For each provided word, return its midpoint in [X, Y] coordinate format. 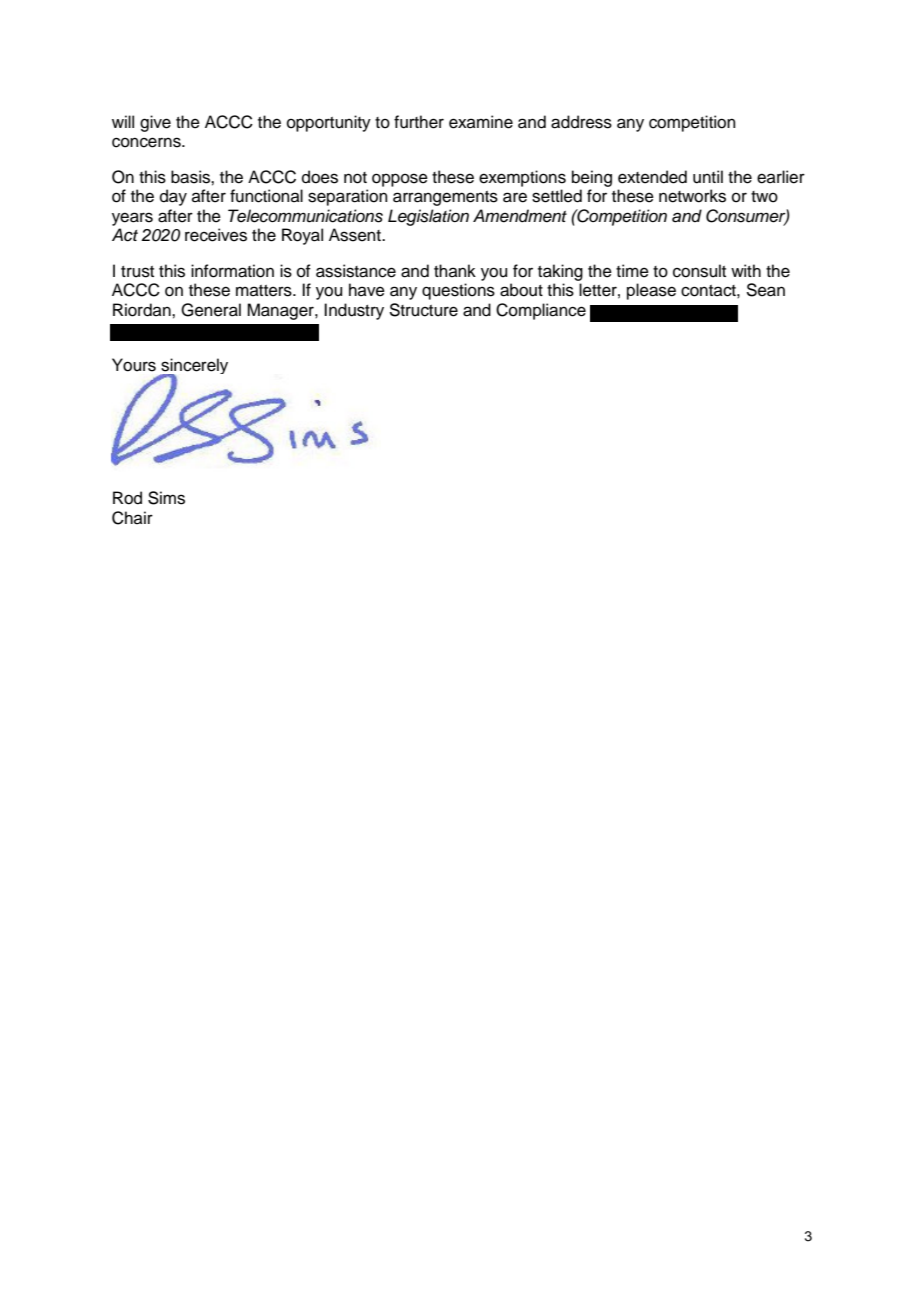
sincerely [193, 367]
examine [481, 122]
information [232, 271]
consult [699, 271]
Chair [132, 518]
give [155, 123]
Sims [166, 498]
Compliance [541, 311]
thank [455, 270]
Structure [423, 310]
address [581, 122]
